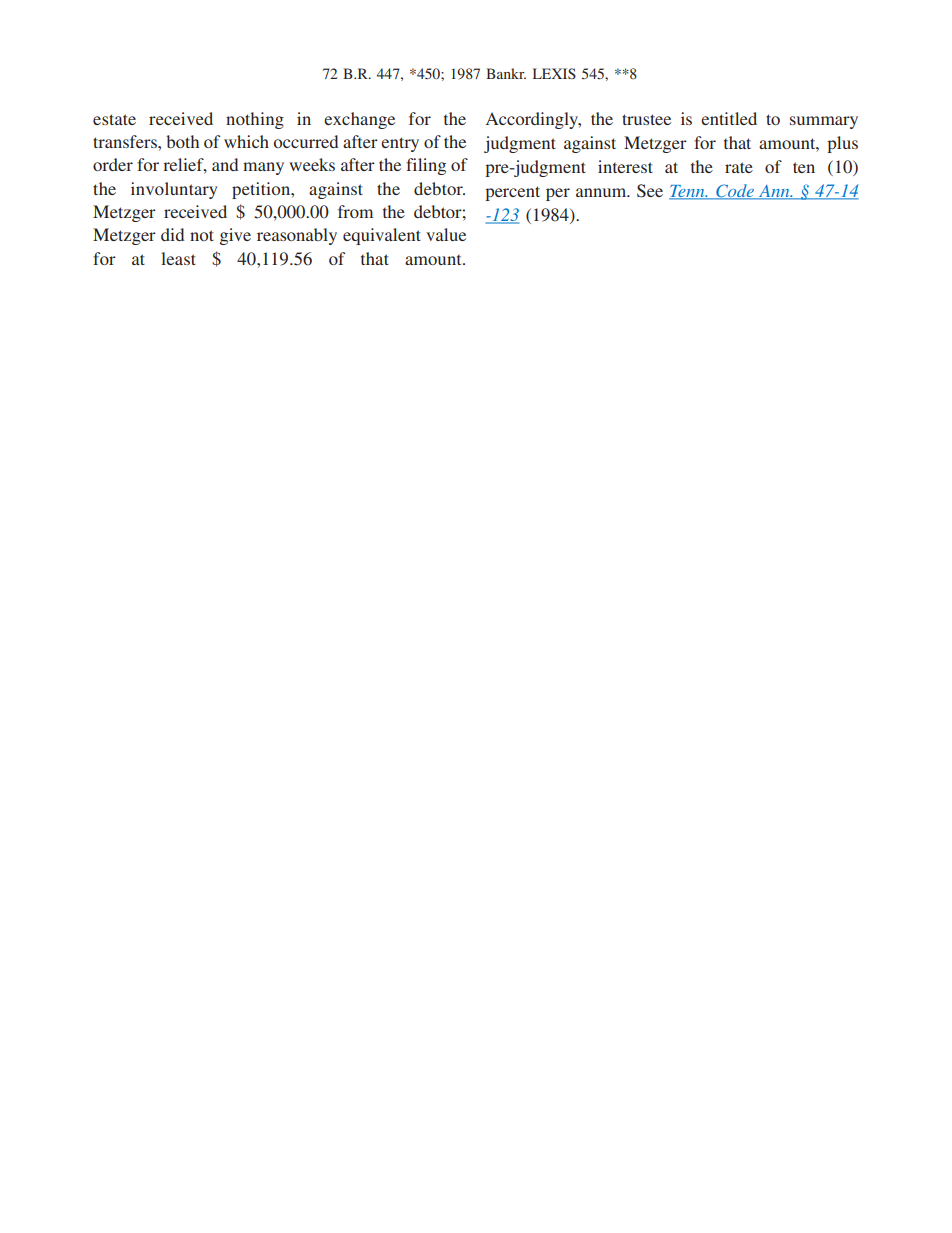 The width and height of the screenshot is (952, 1233). Describe the element at coordinates (554, 73) in the screenshot. I see `LEXIS` at that location.
